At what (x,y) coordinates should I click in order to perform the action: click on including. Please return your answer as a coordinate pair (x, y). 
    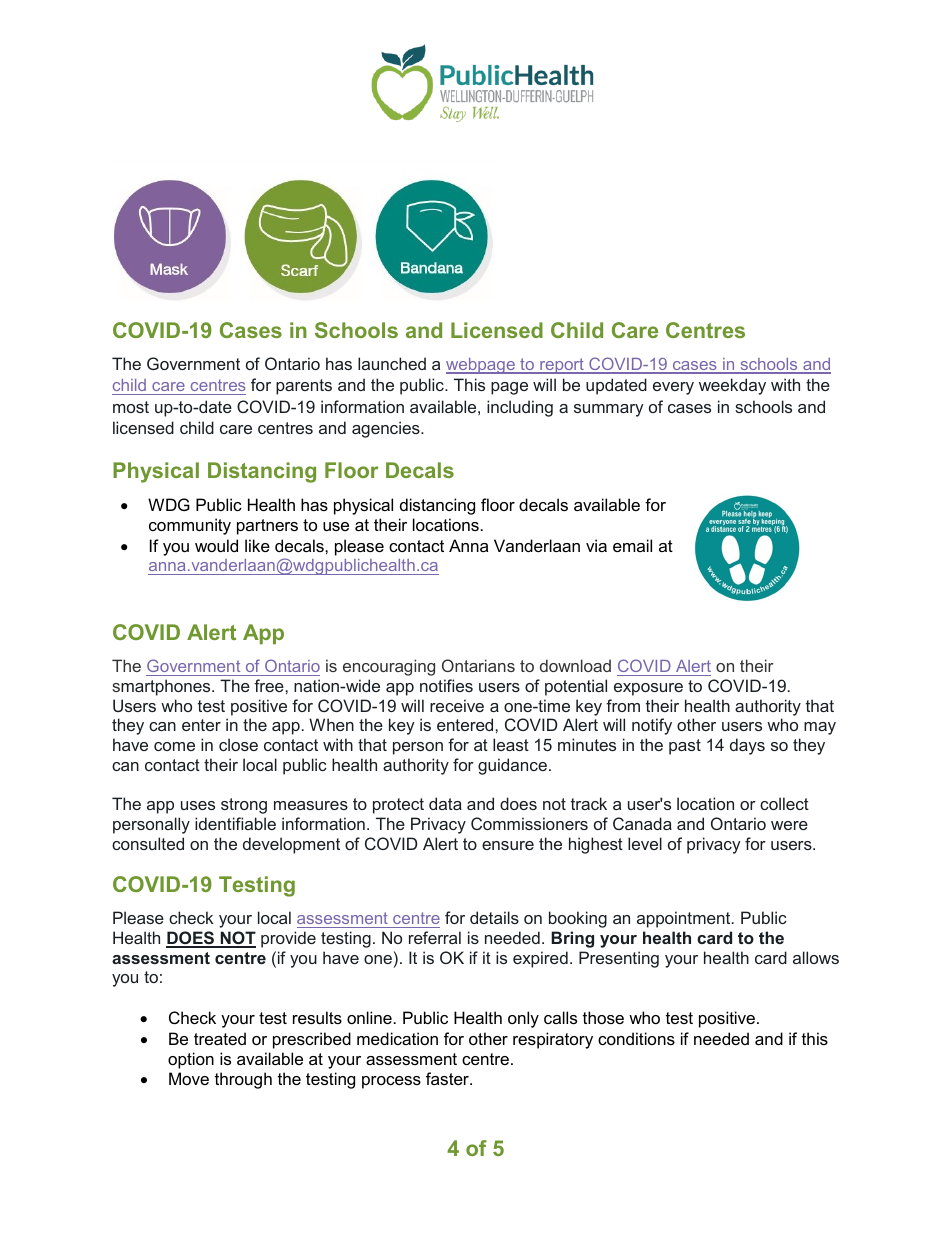
    Looking at the image, I should click on (520, 408).
